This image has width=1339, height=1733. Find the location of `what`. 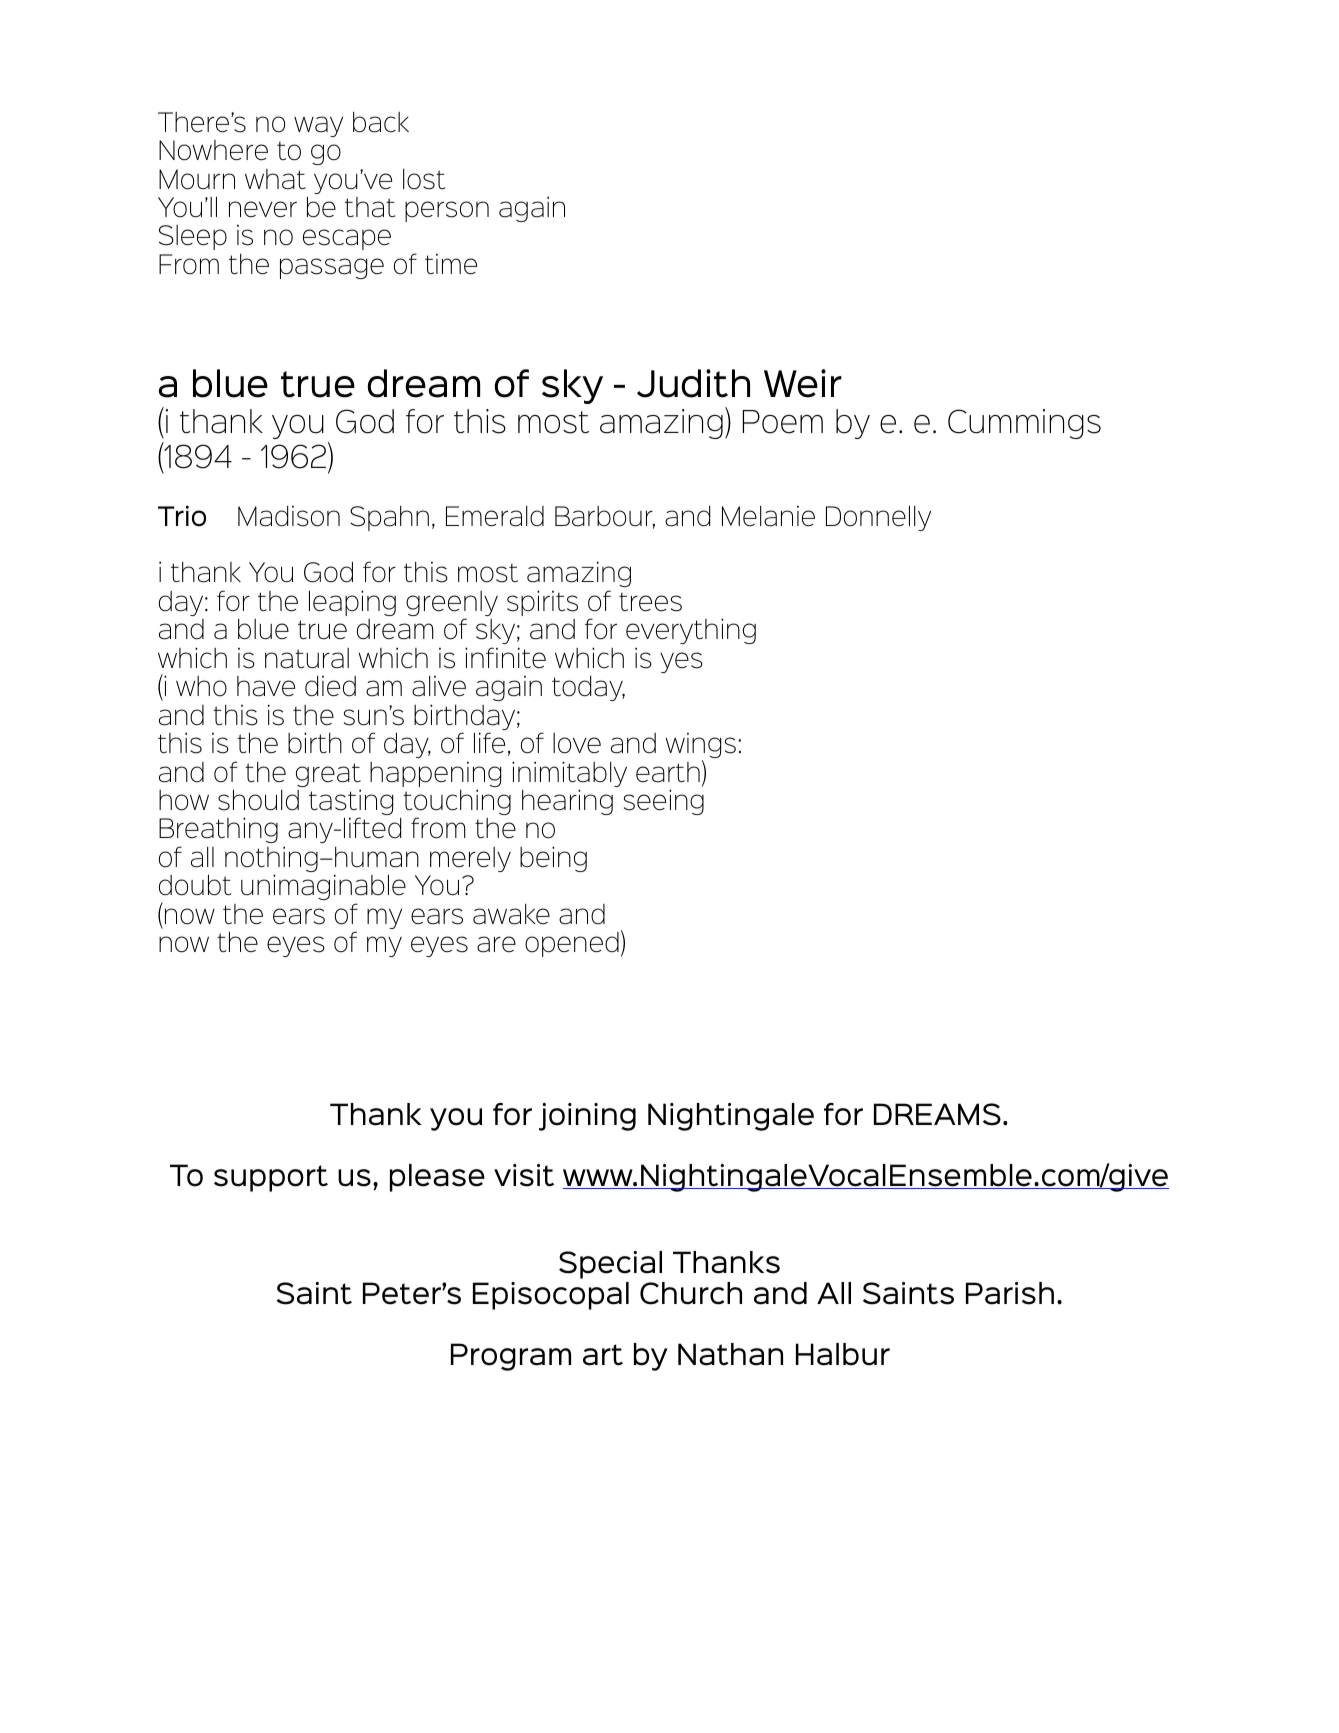

what is located at coordinates (275, 179).
